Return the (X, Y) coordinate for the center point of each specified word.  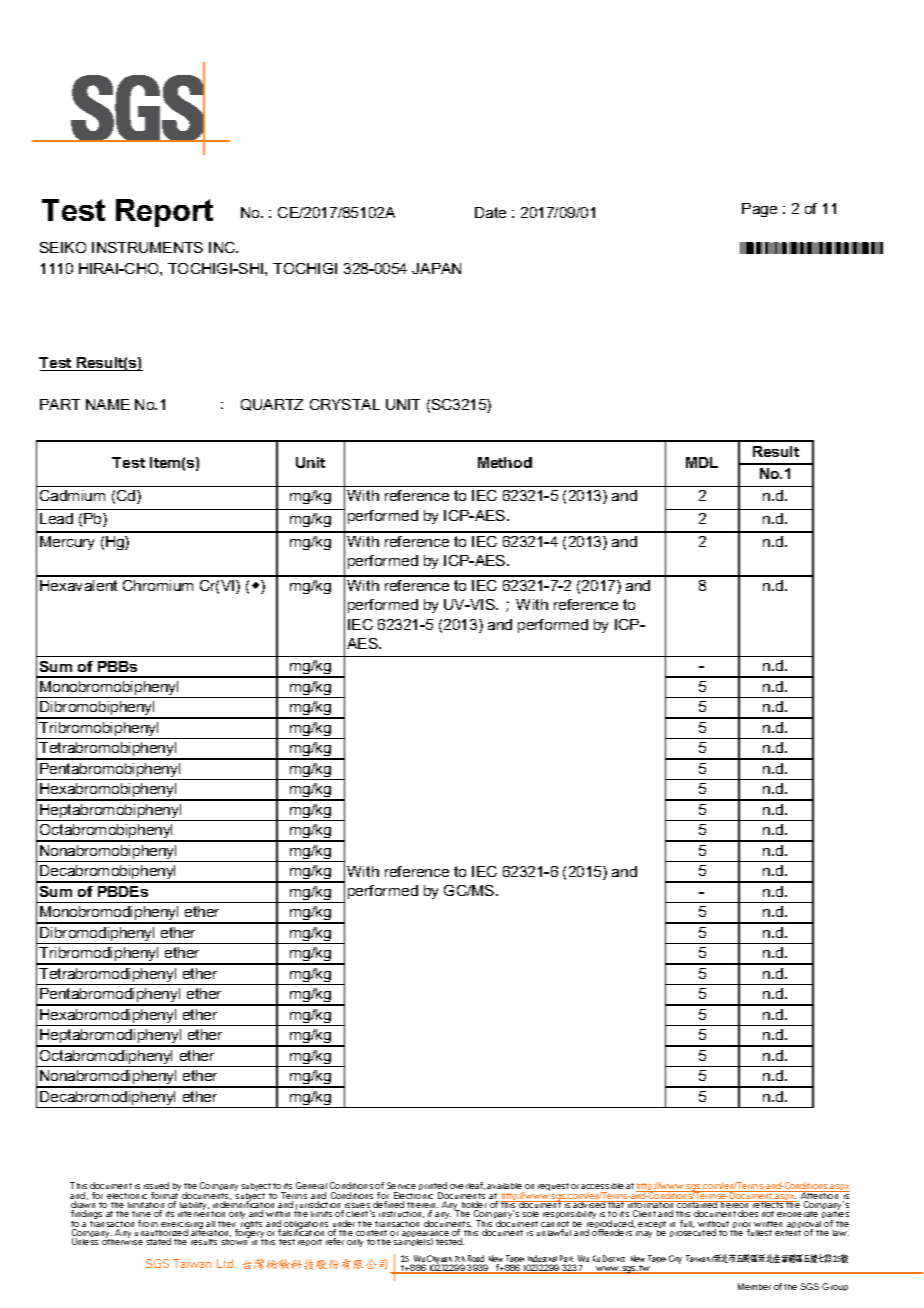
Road (477, 1260)
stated (158, 1241)
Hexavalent (78, 585)
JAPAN (436, 268)
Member (754, 1286)
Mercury (67, 543)
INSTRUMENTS (147, 247)
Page (759, 210)
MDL (702, 462)
